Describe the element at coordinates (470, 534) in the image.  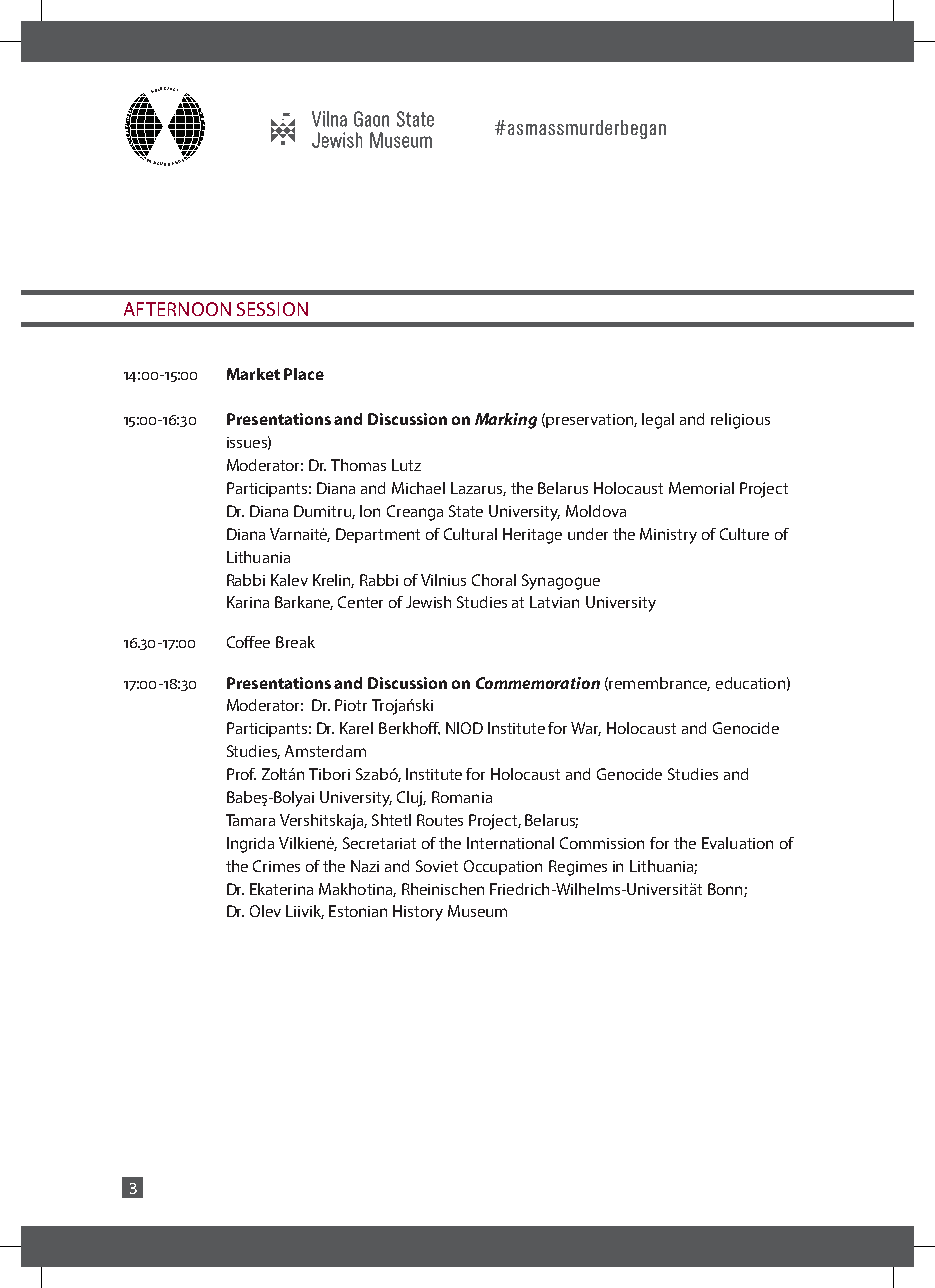
I see `Cultural` at that location.
